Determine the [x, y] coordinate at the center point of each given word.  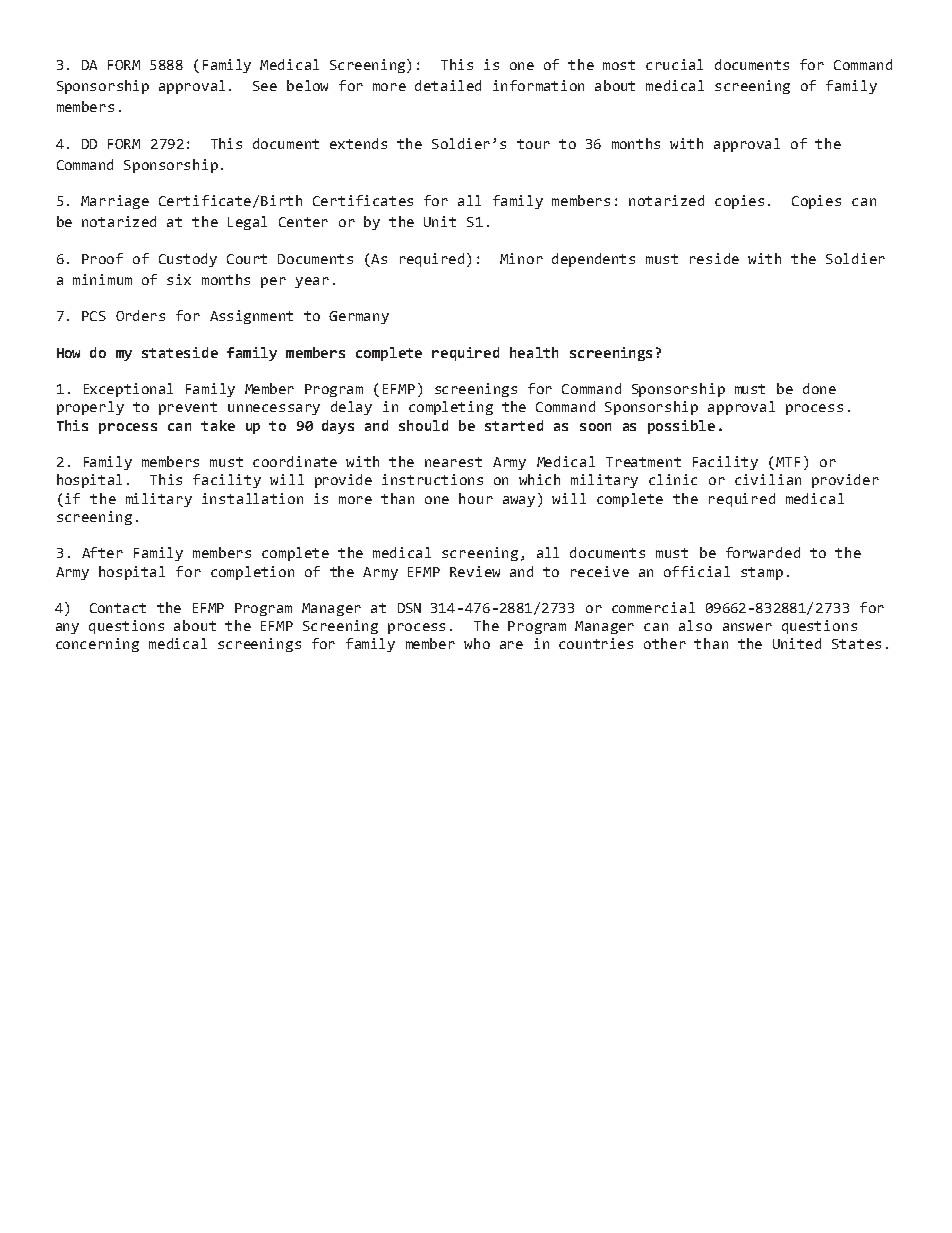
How [68, 353]
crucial [674, 64]
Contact [118, 608]
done [819, 388]
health [534, 352]
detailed [448, 85]
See [265, 86]
